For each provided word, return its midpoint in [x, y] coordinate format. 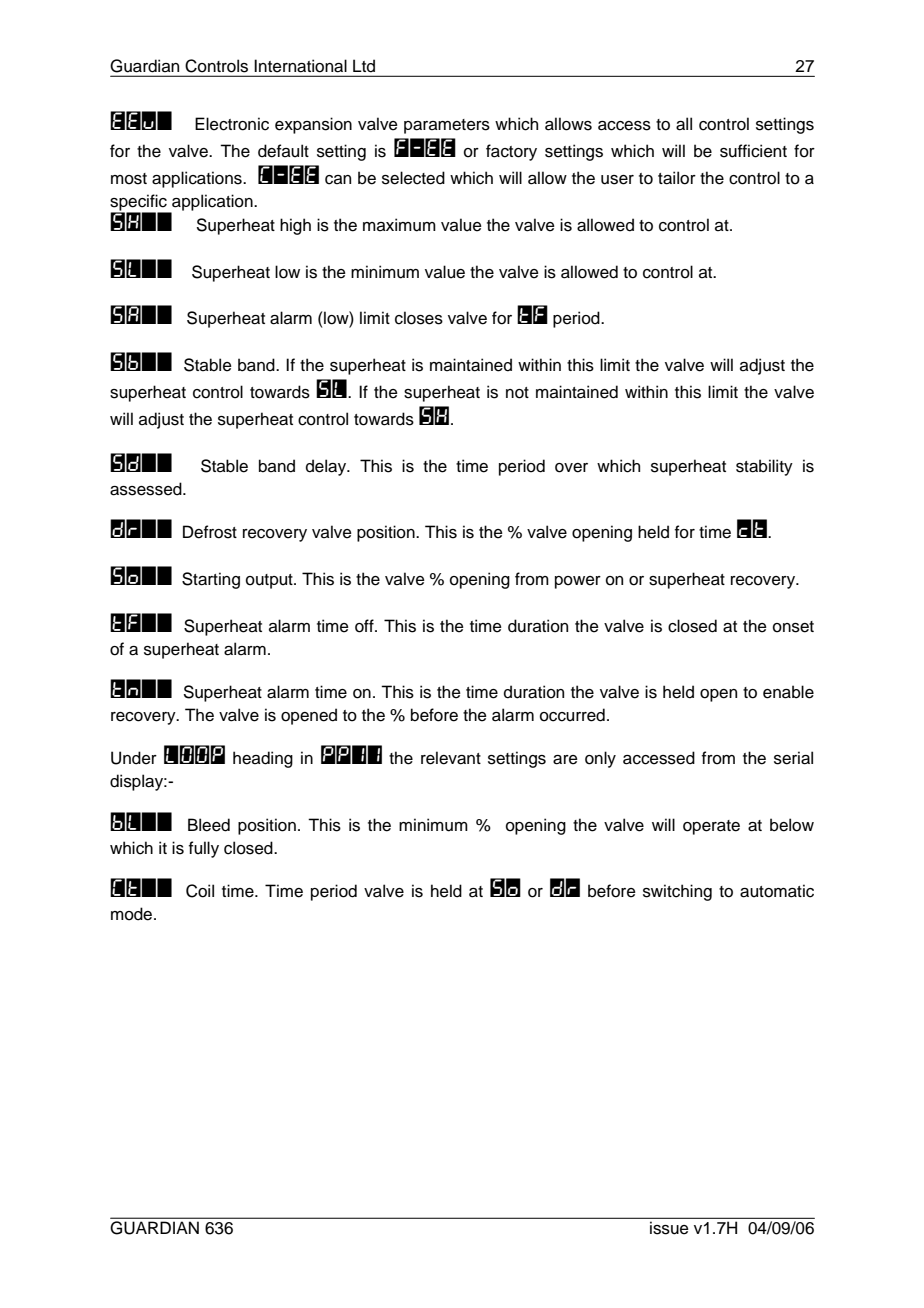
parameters [447, 126]
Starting [211, 580]
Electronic [232, 124]
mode [133, 914]
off [365, 626]
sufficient [753, 151]
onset [793, 627]
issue [669, 1228]
